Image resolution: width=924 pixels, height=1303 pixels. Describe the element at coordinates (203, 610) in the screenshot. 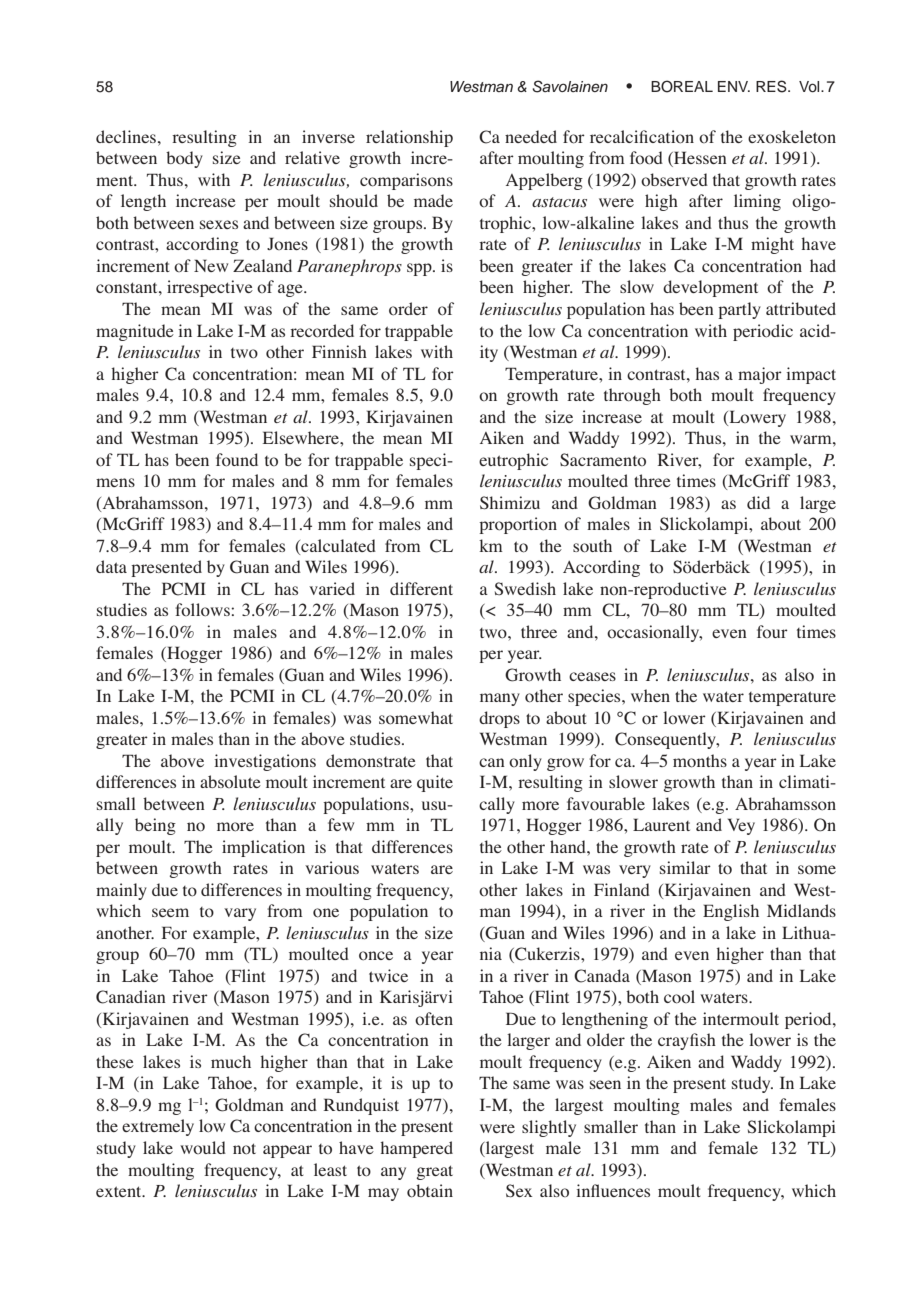

I see `follows` at that location.
